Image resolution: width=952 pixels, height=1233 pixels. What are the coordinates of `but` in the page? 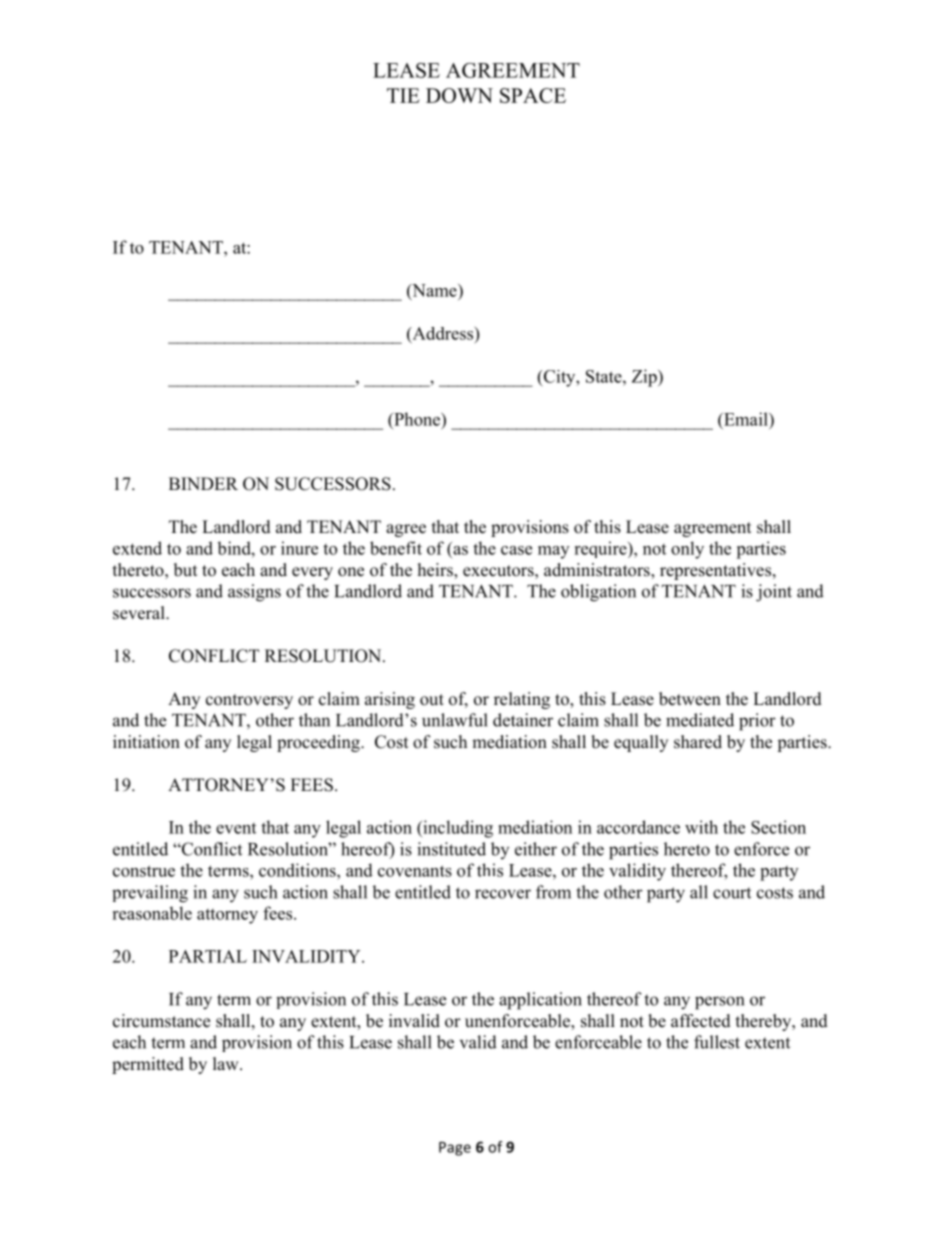 It's located at (185, 570).
